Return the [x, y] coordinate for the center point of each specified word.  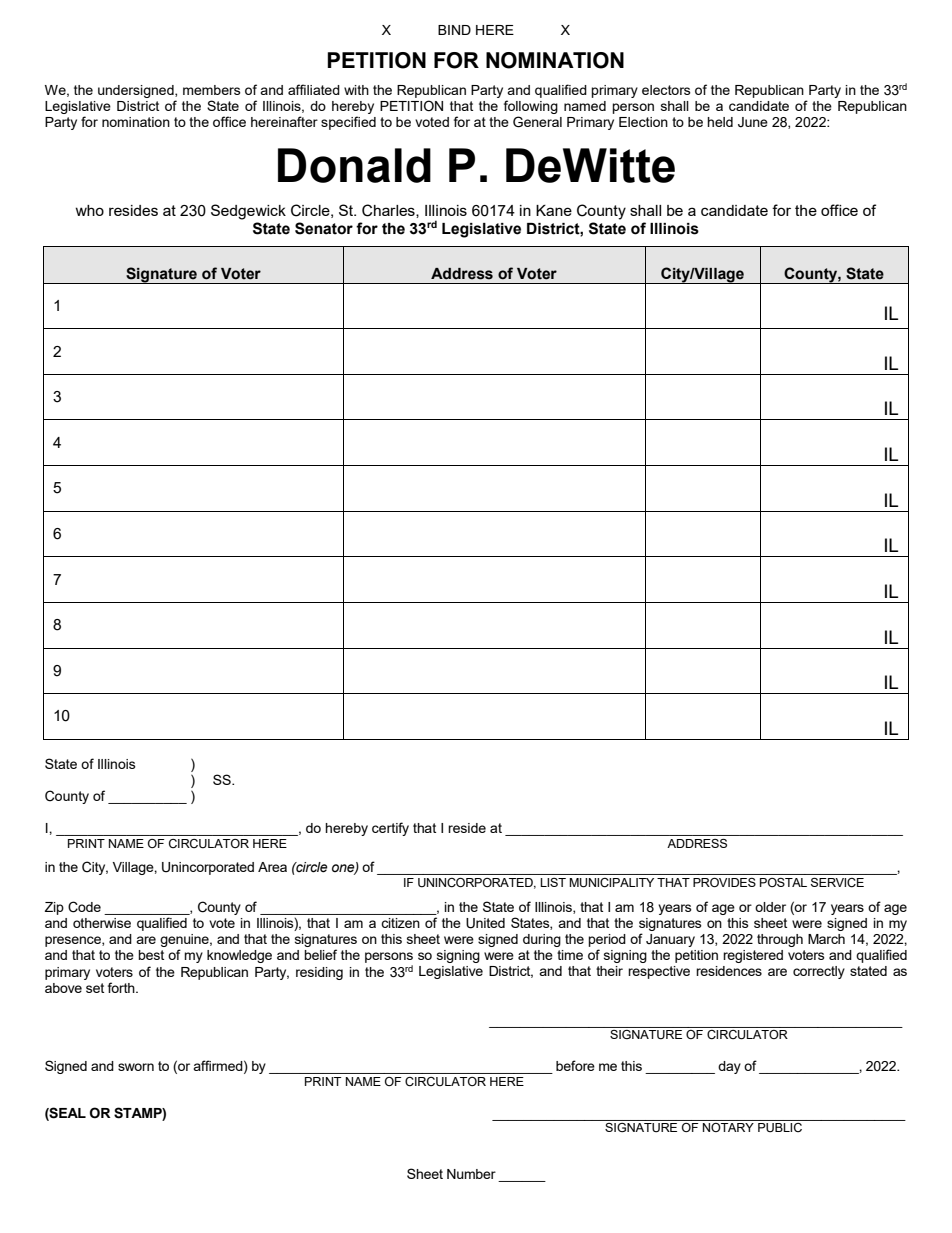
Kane [554, 210]
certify [390, 829]
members [212, 90]
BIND [454, 30]
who [89, 210]
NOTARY [728, 1127]
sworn [136, 1067]
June [753, 122]
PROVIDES [724, 882]
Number [471, 1174]
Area [272, 867]
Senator [324, 228]
